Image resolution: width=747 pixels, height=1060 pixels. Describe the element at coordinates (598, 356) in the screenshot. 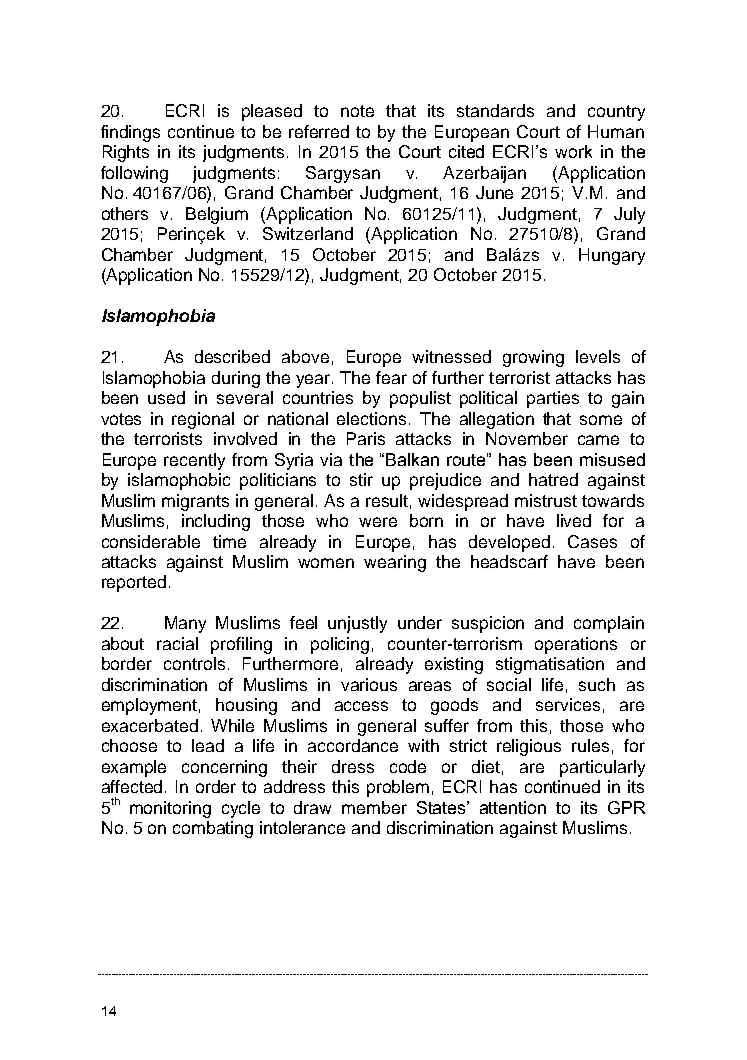

I see `levels` at that location.
